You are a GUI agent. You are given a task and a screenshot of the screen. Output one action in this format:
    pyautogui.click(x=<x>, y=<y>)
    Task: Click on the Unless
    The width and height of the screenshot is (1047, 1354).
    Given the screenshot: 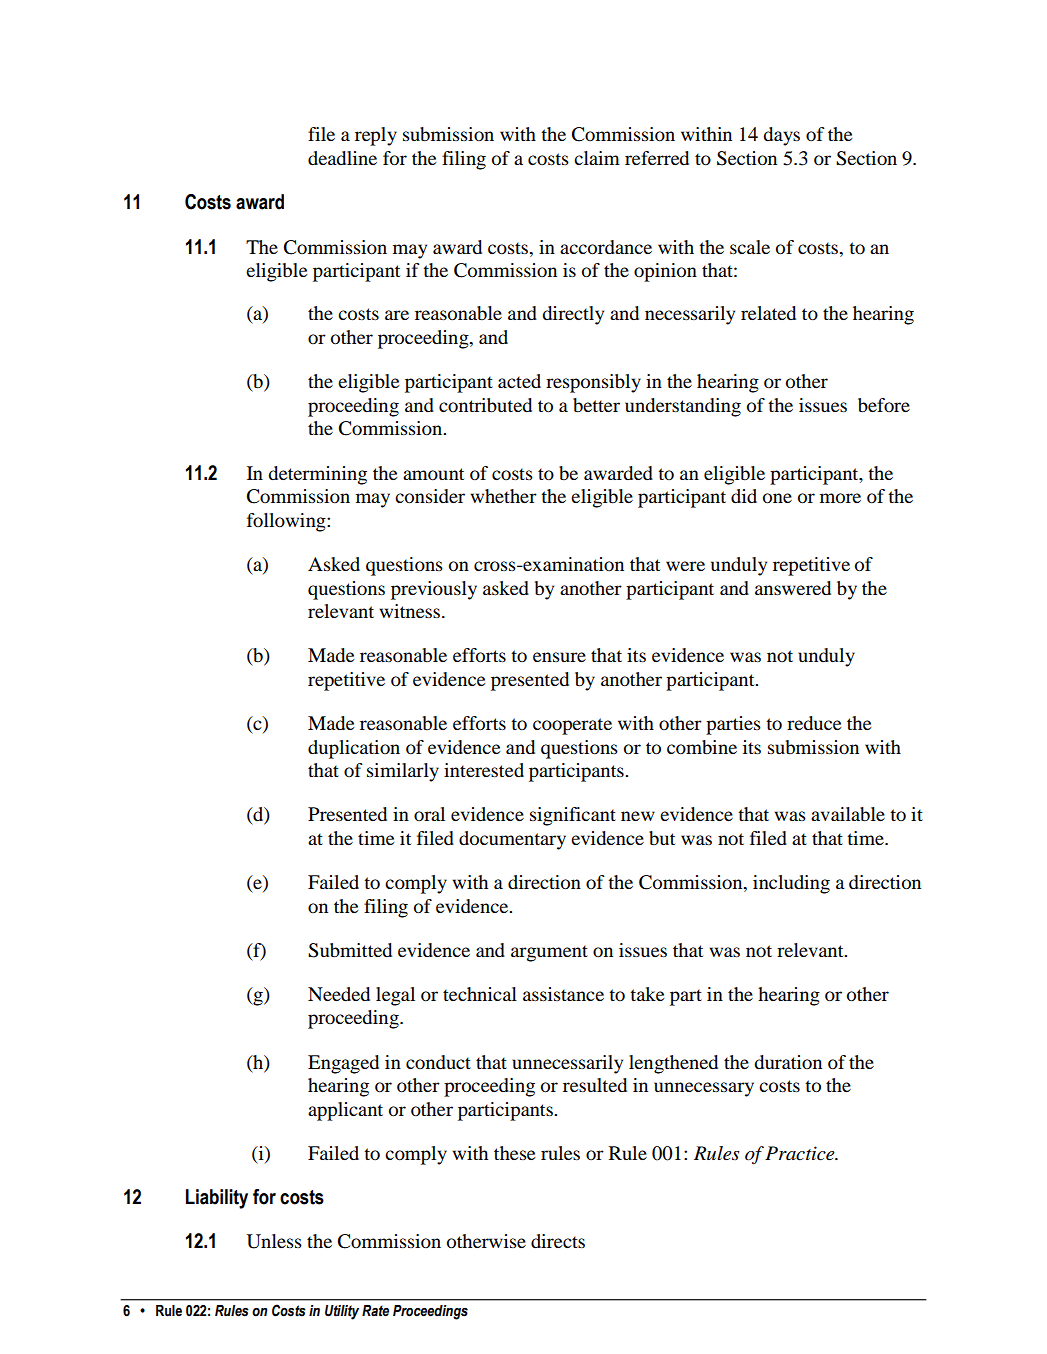 What is the action you would take?
    pyautogui.click(x=274, y=1241)
